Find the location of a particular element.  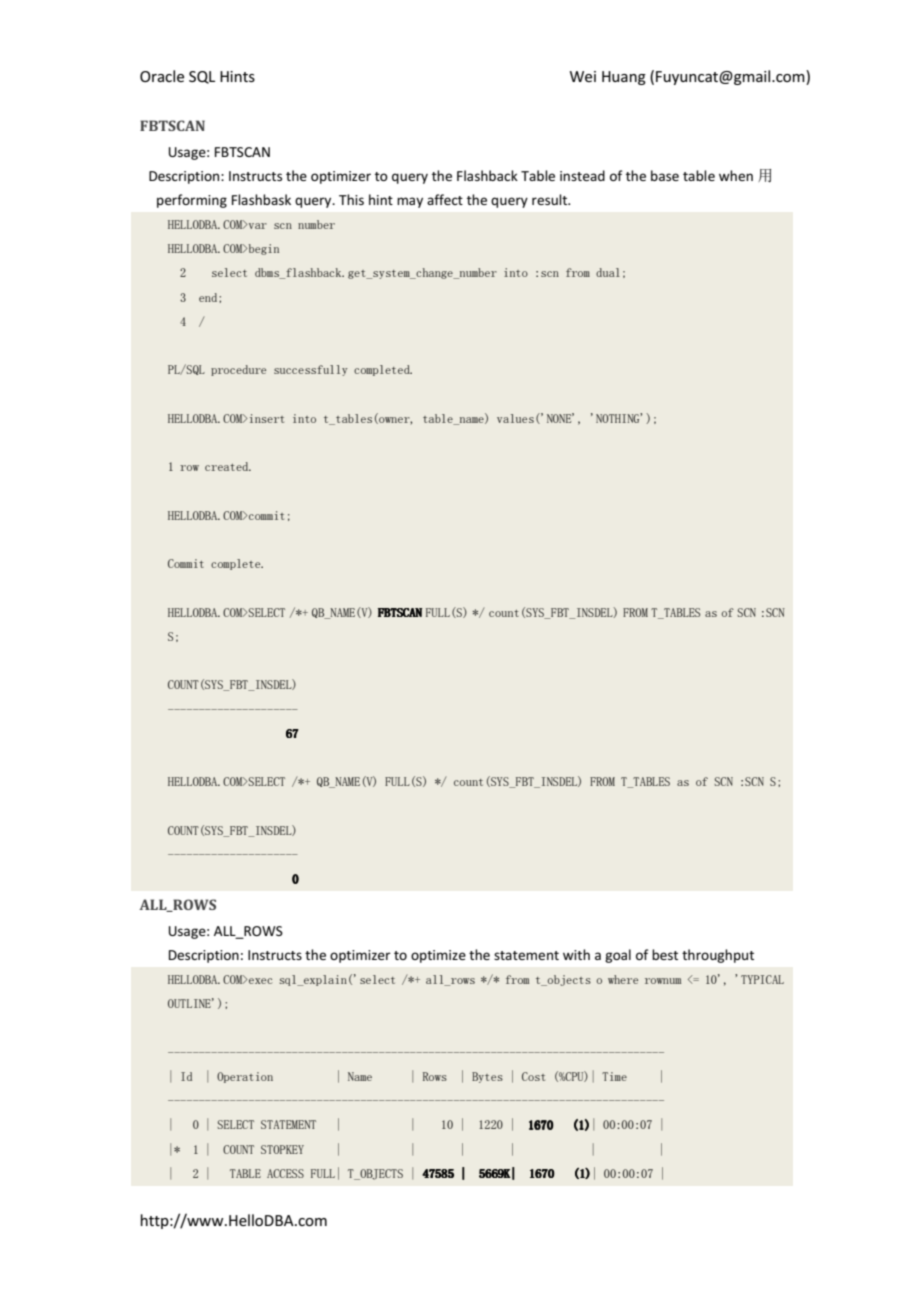

Oracle is located at coordinates (162, 76).
